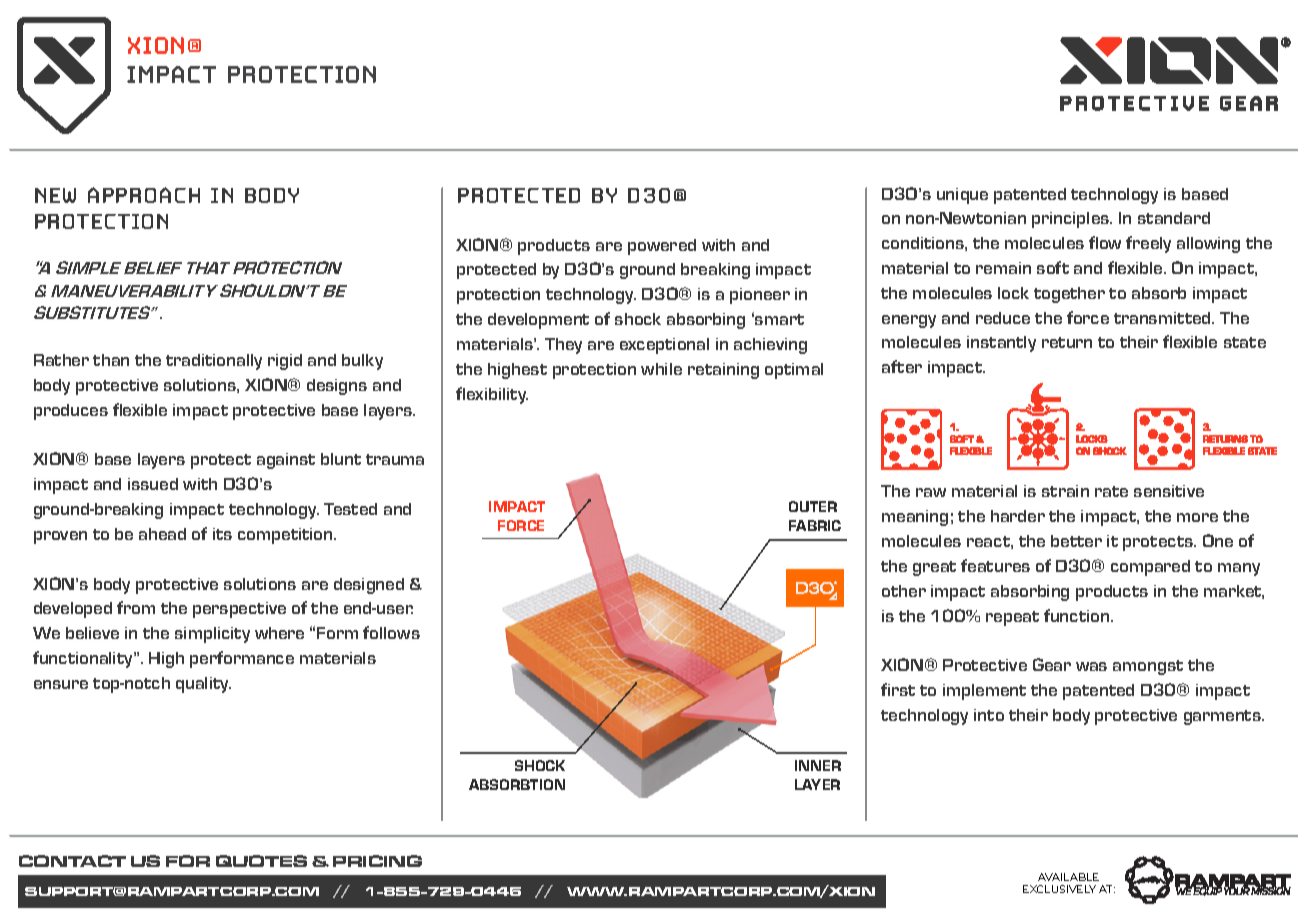 Image resolution: width=1308 pixels, height=924 pixels. Describe the element at coordinates (898, 689) in the screenshot. I see `first` at that location.
